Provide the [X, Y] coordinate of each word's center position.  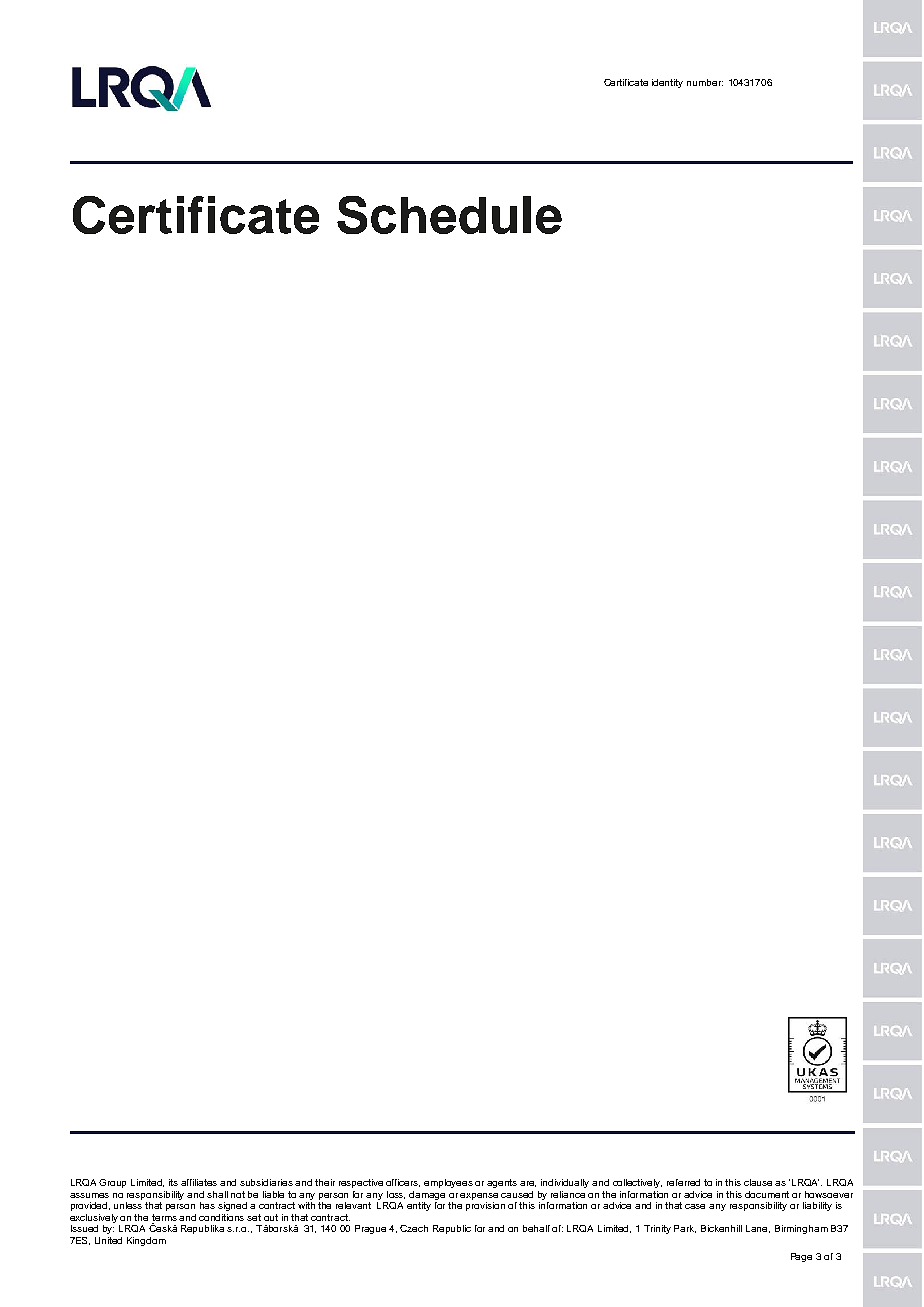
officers [403, 1183]
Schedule [449, 215]
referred [683, 1182]
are [528, 1184]
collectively [637, 1183]
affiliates [199, 1182]
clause [760, 1182]
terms [164, 1217]
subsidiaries [268, 1182]
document [767, 1194]
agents [502, 1183]
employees [448, 1183]
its [173, 1182]
